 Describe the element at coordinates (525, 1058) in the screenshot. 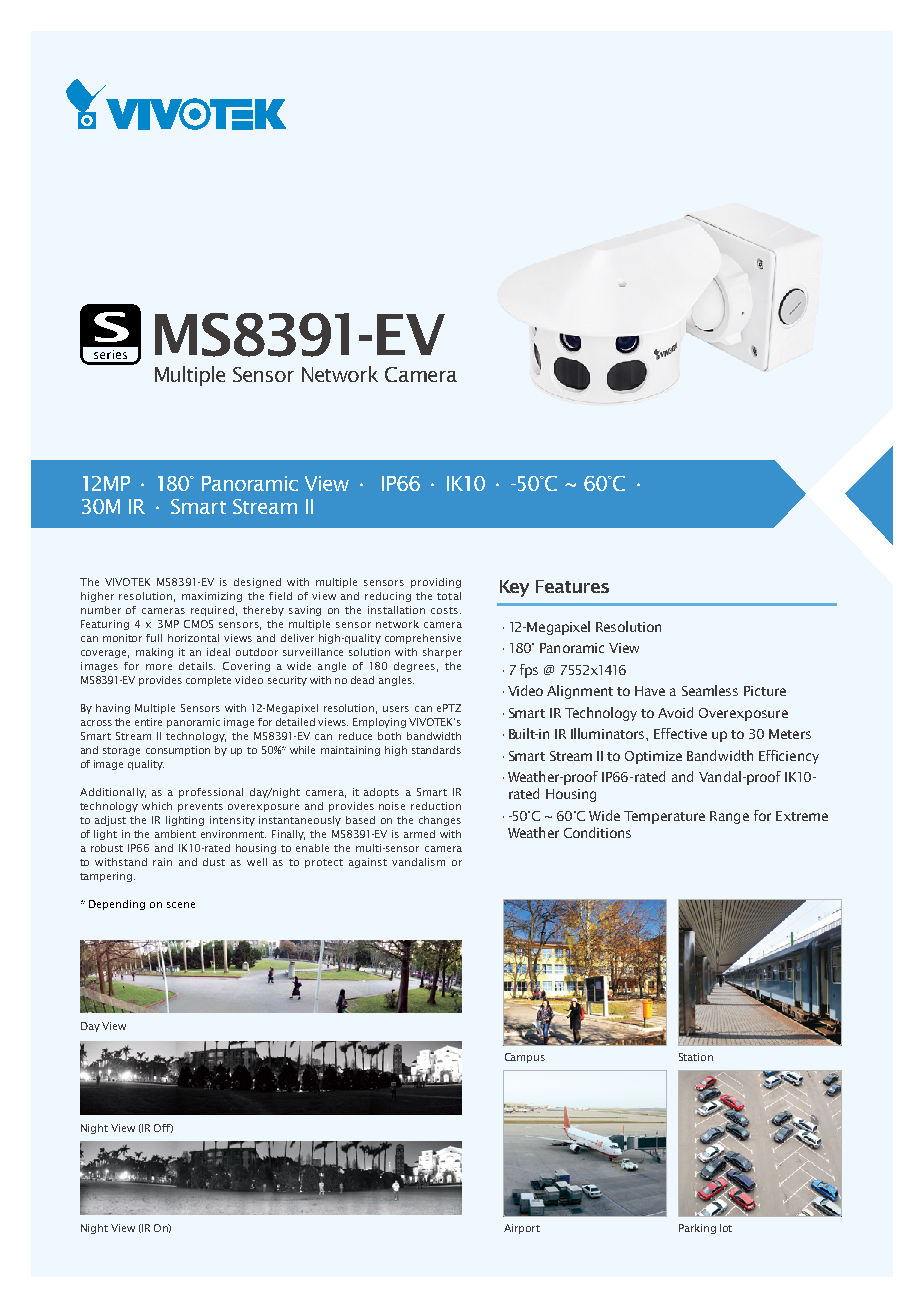

I see `Campus` at that location.
